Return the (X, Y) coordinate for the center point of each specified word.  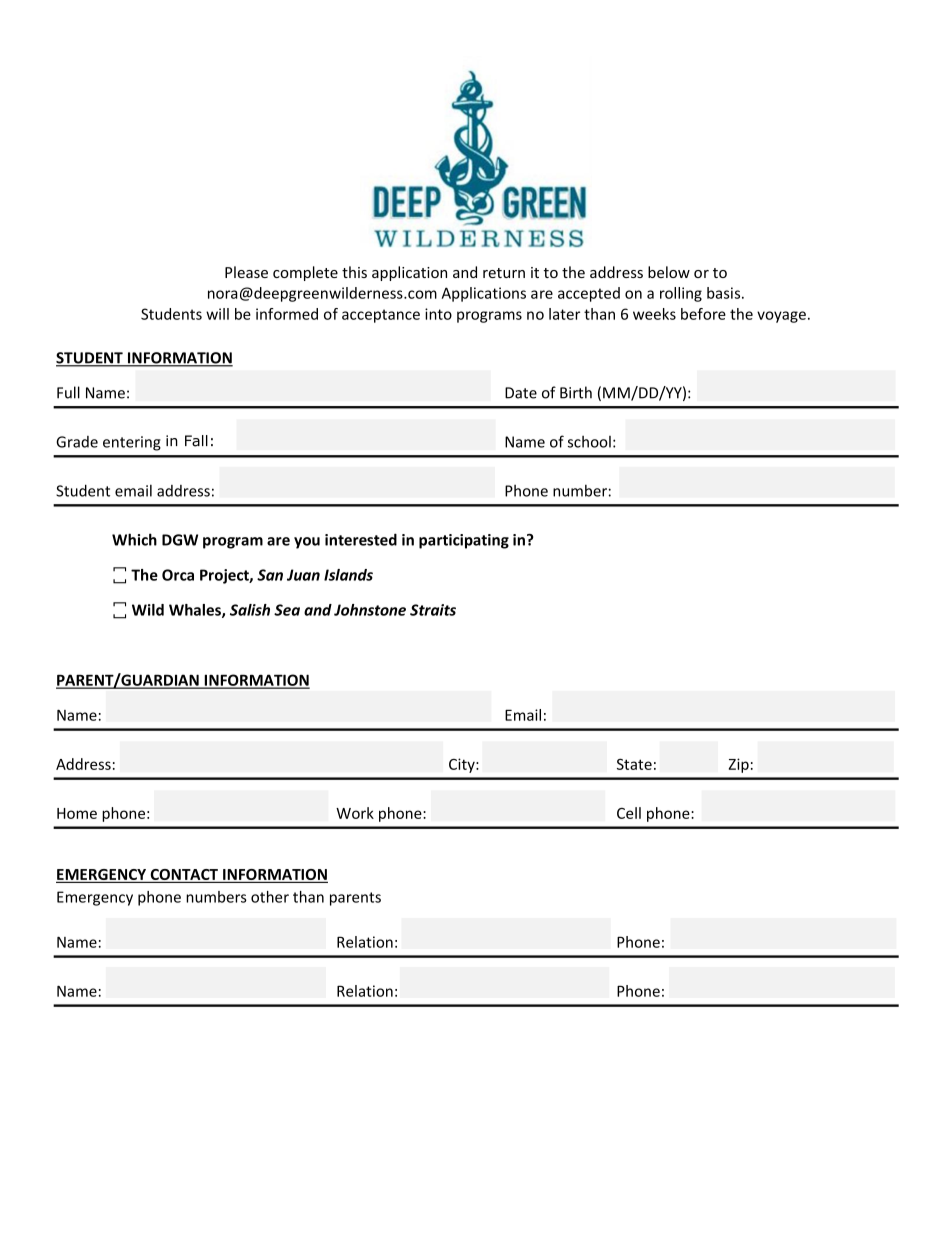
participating (464, 541)
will (217, 314)
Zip (739, 765)
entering (132, 443)
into (438, 314)
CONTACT (184, 876)
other (270, 897)
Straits (433, 610)
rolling (681, 294)
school (589, 442)
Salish (250, 610)
